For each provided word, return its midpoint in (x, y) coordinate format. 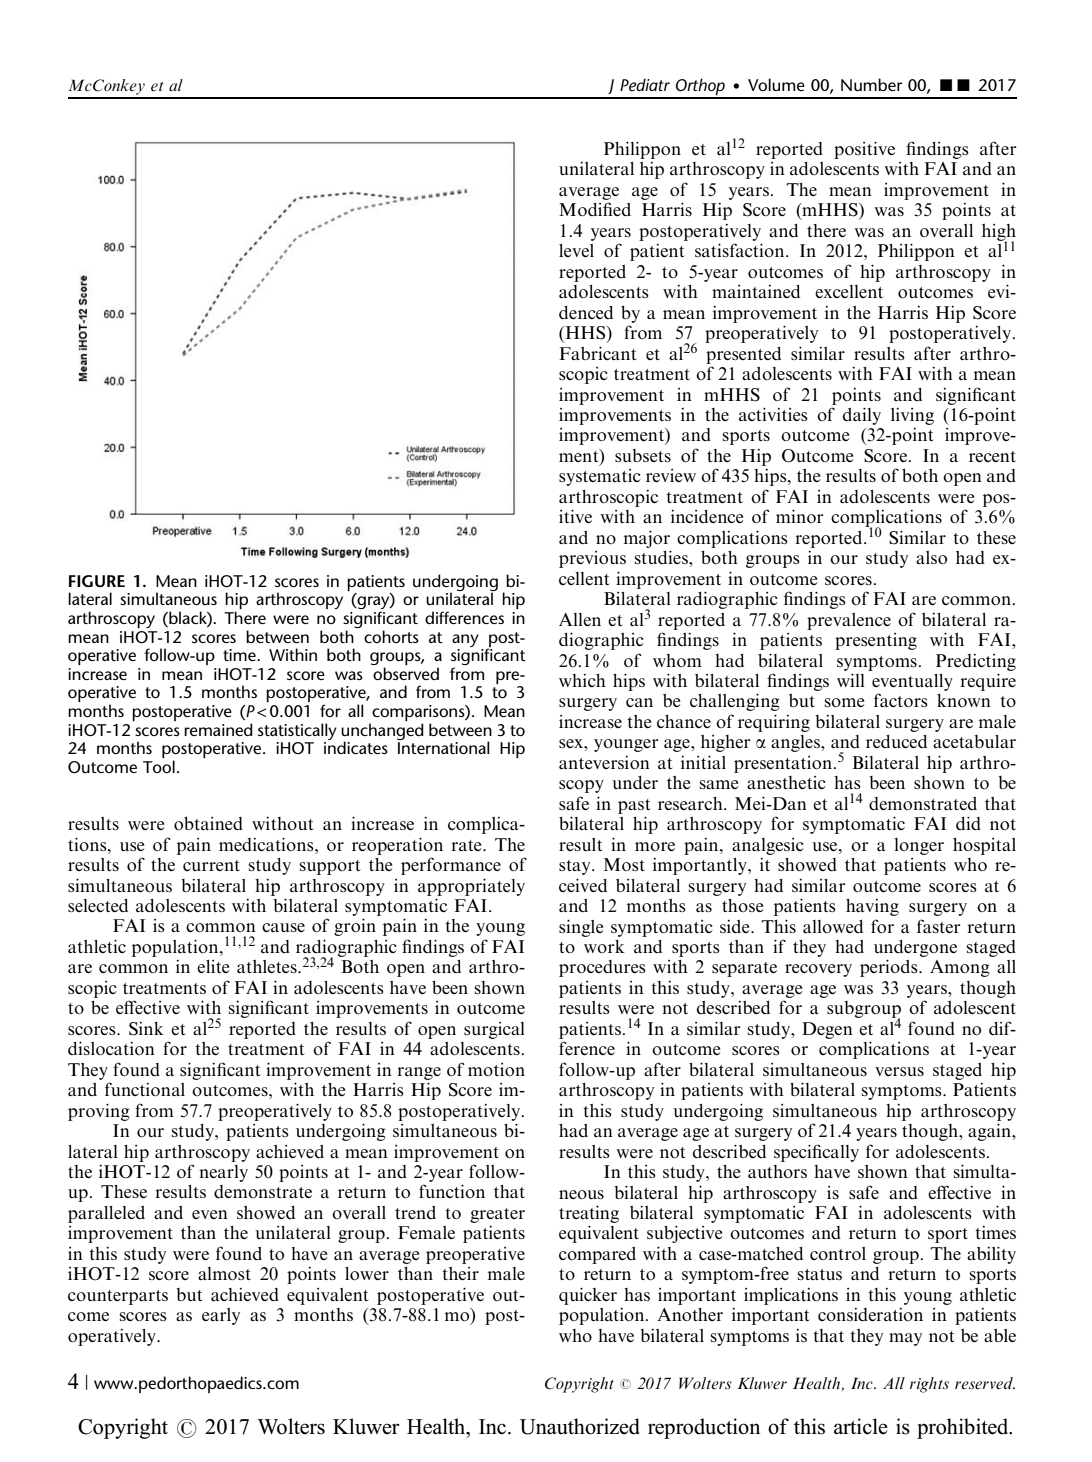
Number (872, 84)
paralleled (106, 1214)
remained (218, 729)
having (872, 907)
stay (576, 867)
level (576, 250)
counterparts (118, 1297)
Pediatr (645, 84)
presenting (876, 641)
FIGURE (97, 581)
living (912, 416)
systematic (600, 477)
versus (899, 1071)
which (582, 680)
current (211, 865)
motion (496, 1070)
